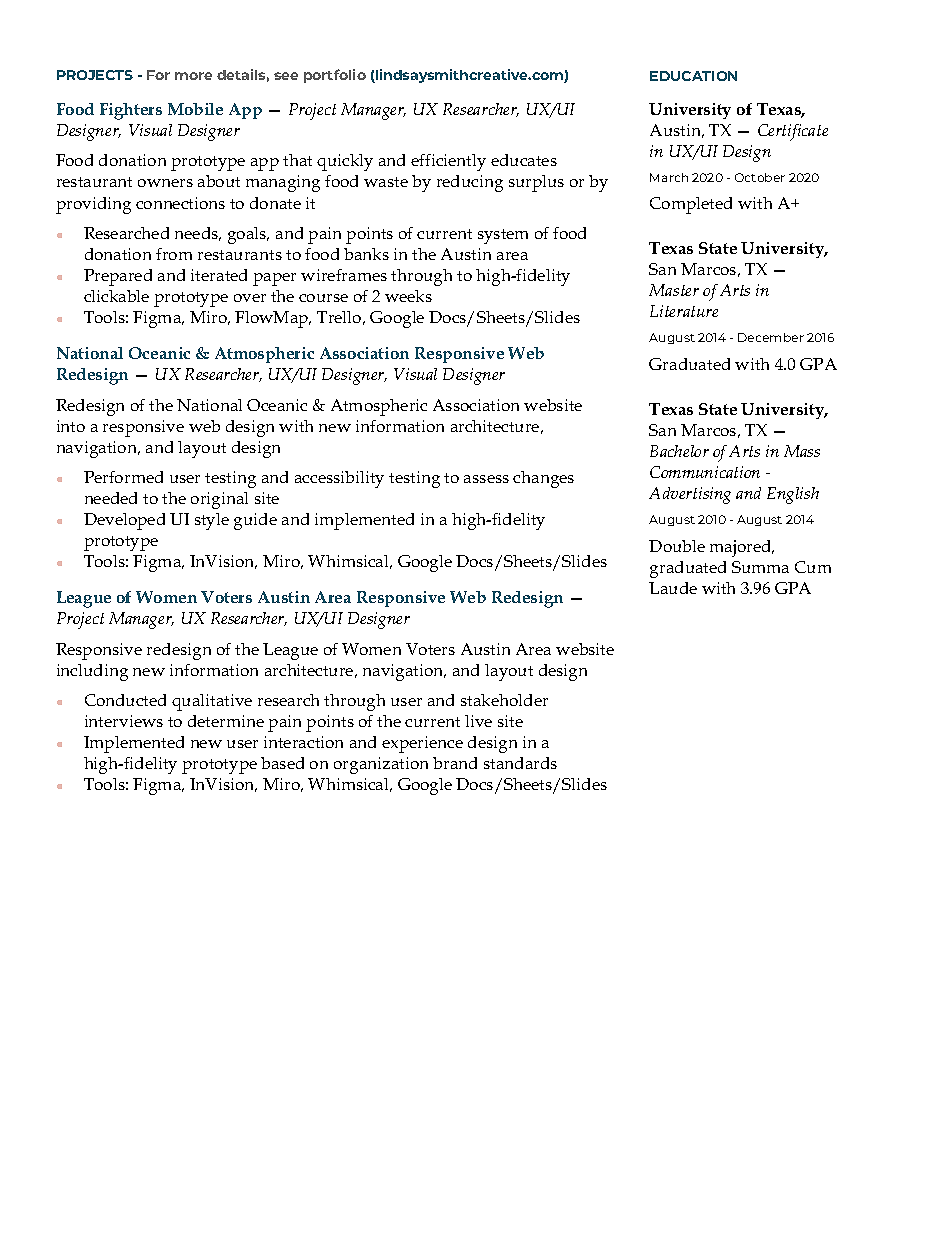  I want to click on weeks, so click(408, 296).
